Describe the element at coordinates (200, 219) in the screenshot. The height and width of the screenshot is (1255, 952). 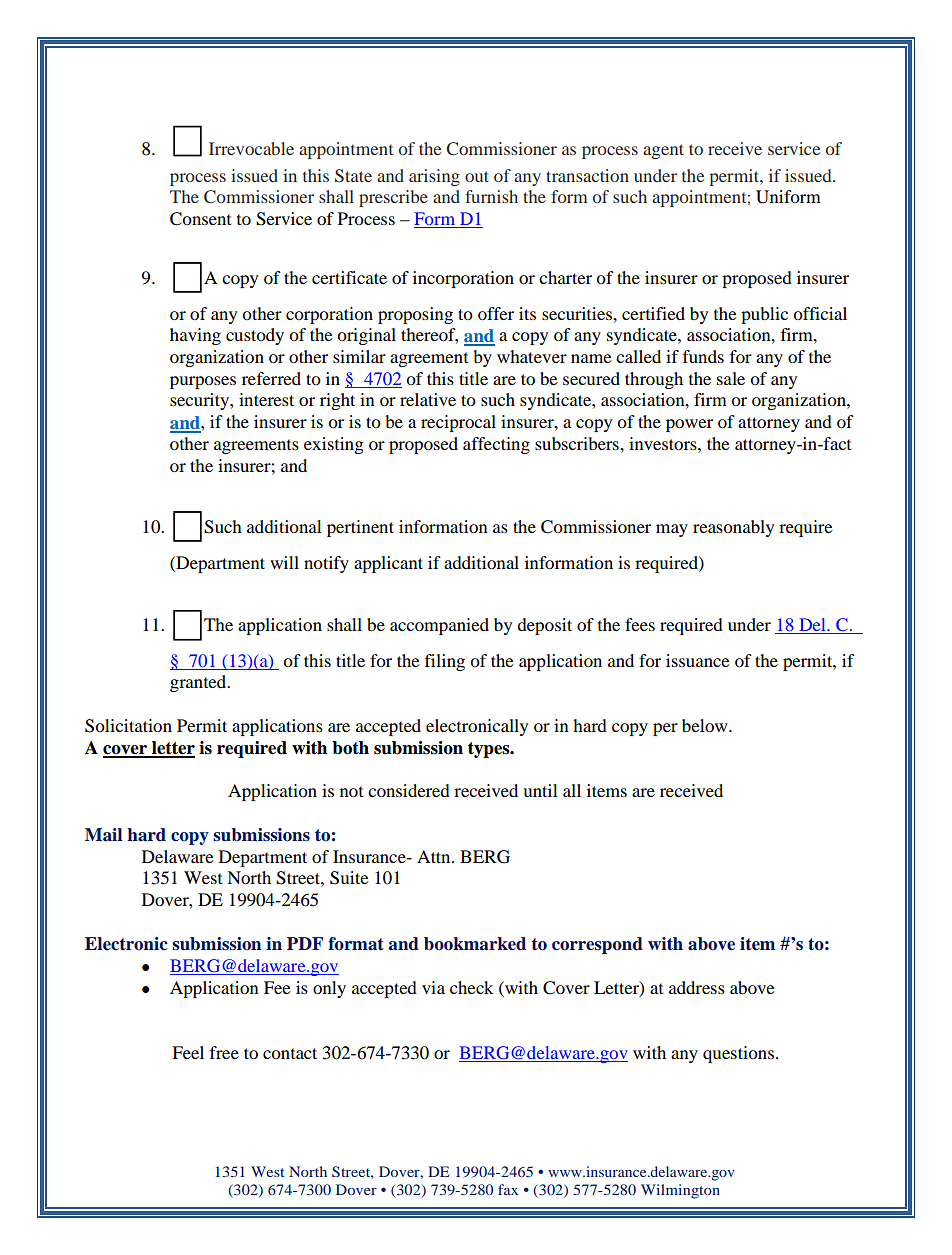
I see `Consent` at that location.
